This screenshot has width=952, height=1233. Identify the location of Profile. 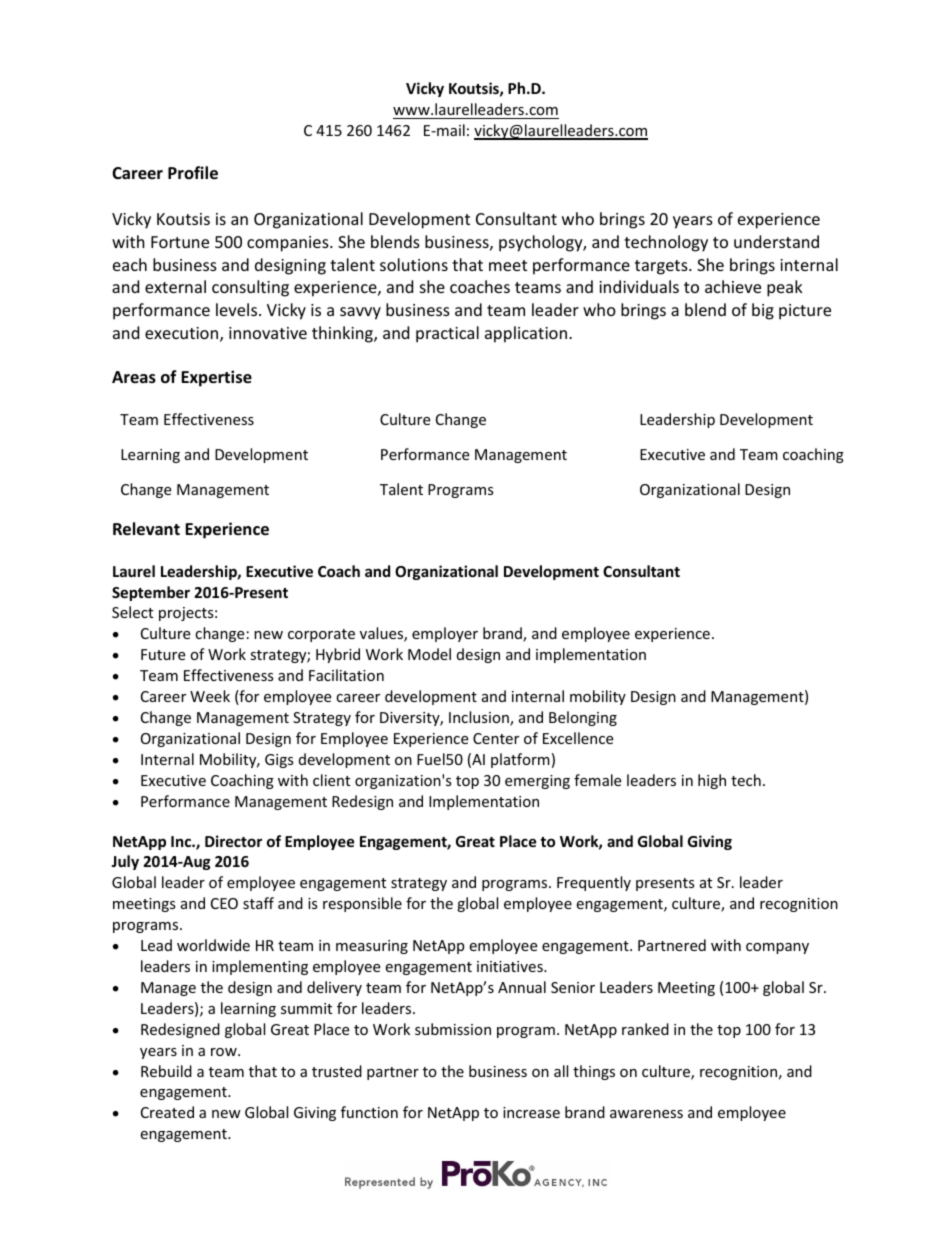
(193, 173).
